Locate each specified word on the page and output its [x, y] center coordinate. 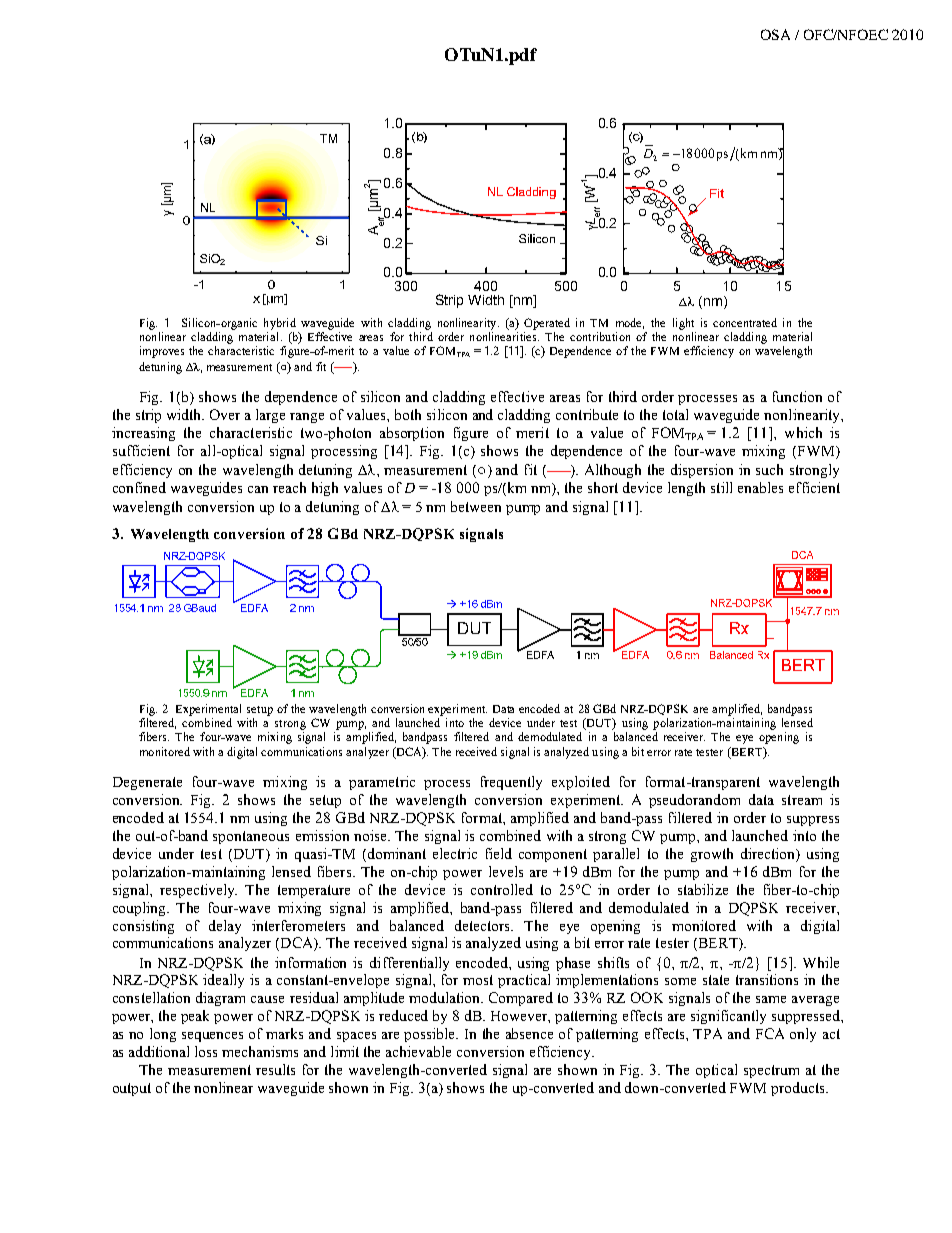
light [683, 324]
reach [289, 487]
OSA [775, 34]
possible [431, 1035]
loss [206, 1051]
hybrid [280, 324]
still [721, 487]
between [476, 506]
